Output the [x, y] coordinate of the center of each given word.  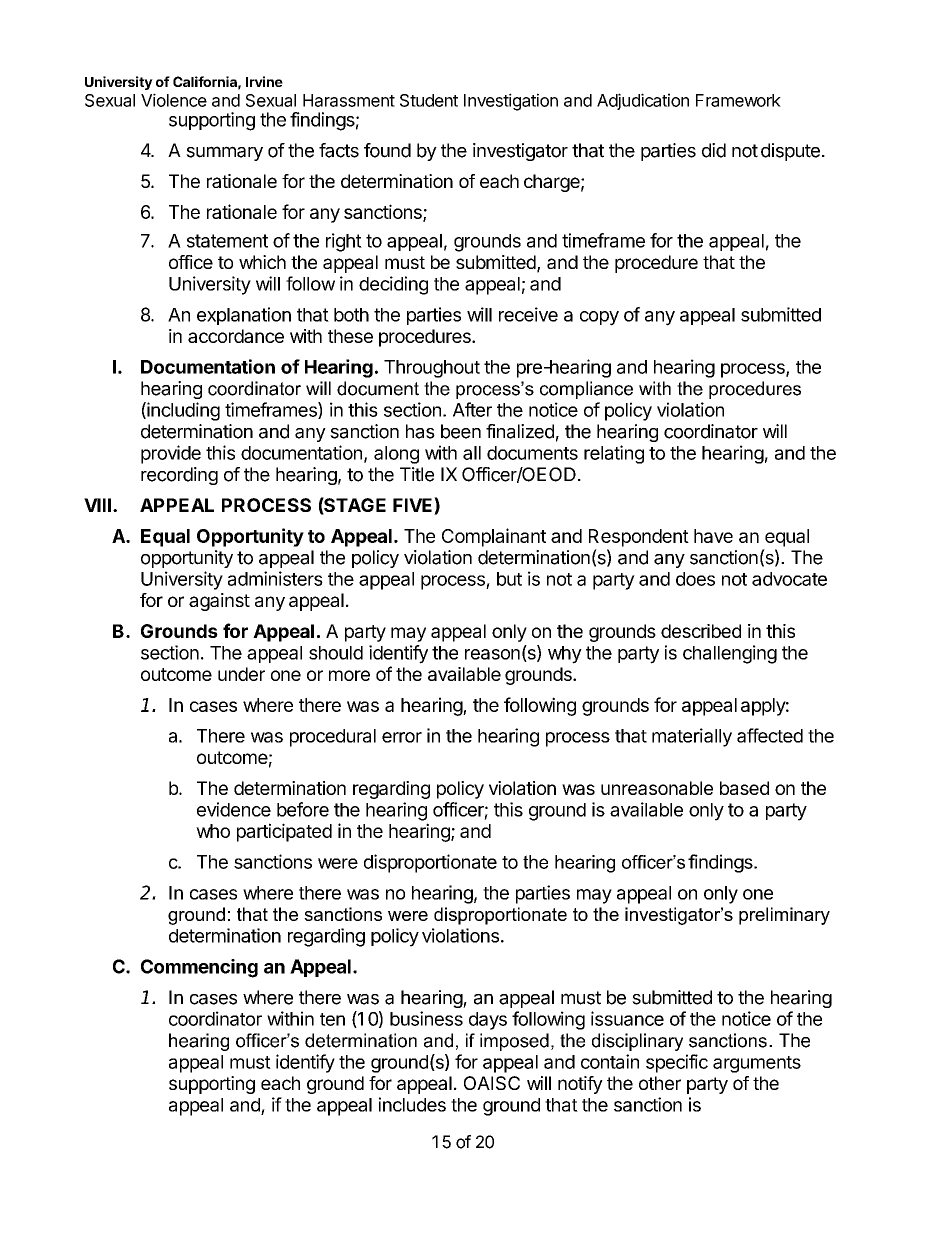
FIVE [414, 504]
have [713, 536]
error [402, 737]
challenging [730, 654]
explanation [244, 316]
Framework [738, 100]
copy [599, 318]
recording [179, 476]
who [213, 831]
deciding [393, 285]
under [241, 674]
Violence [174, 100]
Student [429, 100]
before [303, 809]
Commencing [199, 968]
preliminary [784, 916]
